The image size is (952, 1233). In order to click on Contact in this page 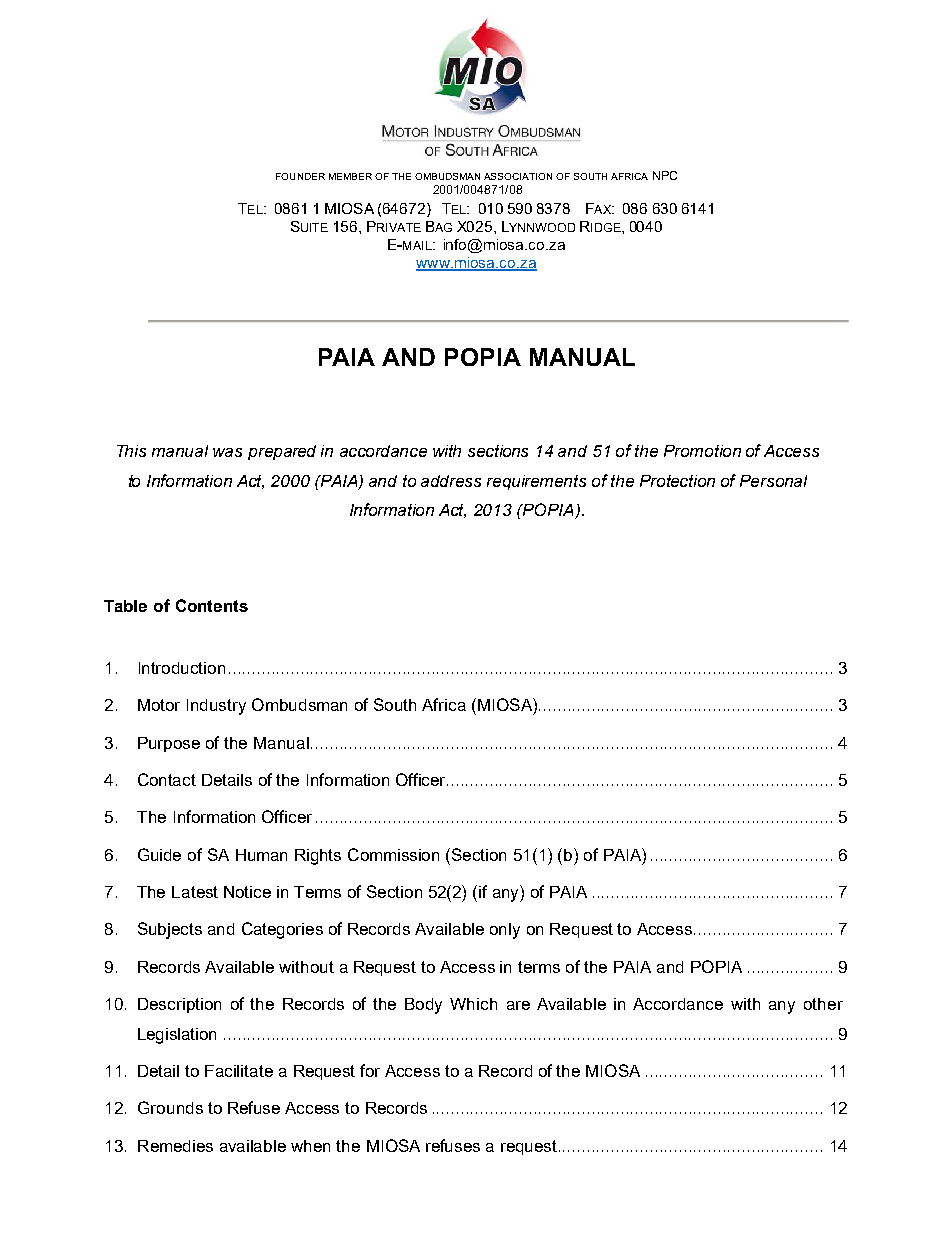, I will do `click(167, 779)`.
